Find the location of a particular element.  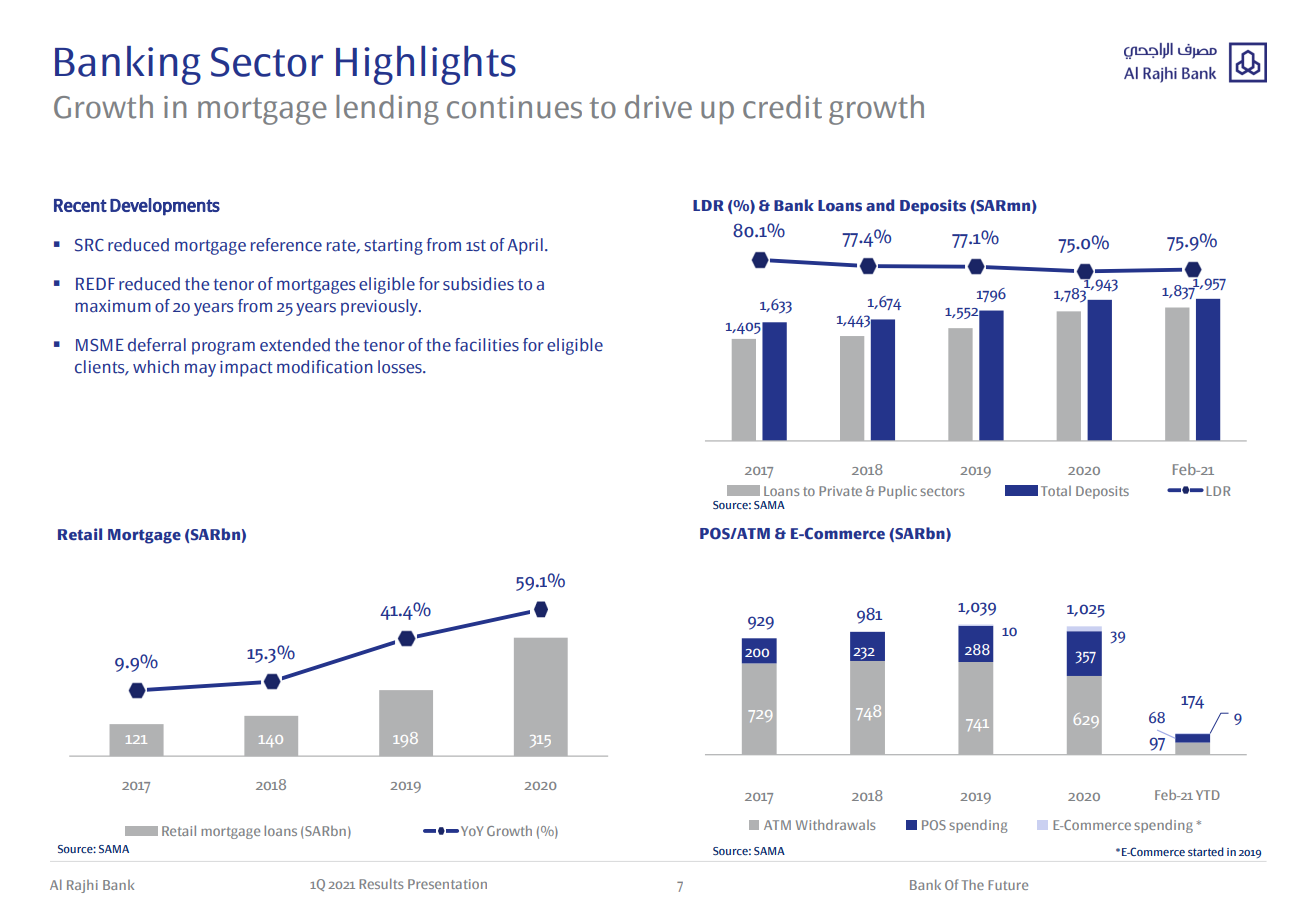

and is located at coordinates (880, 205).
